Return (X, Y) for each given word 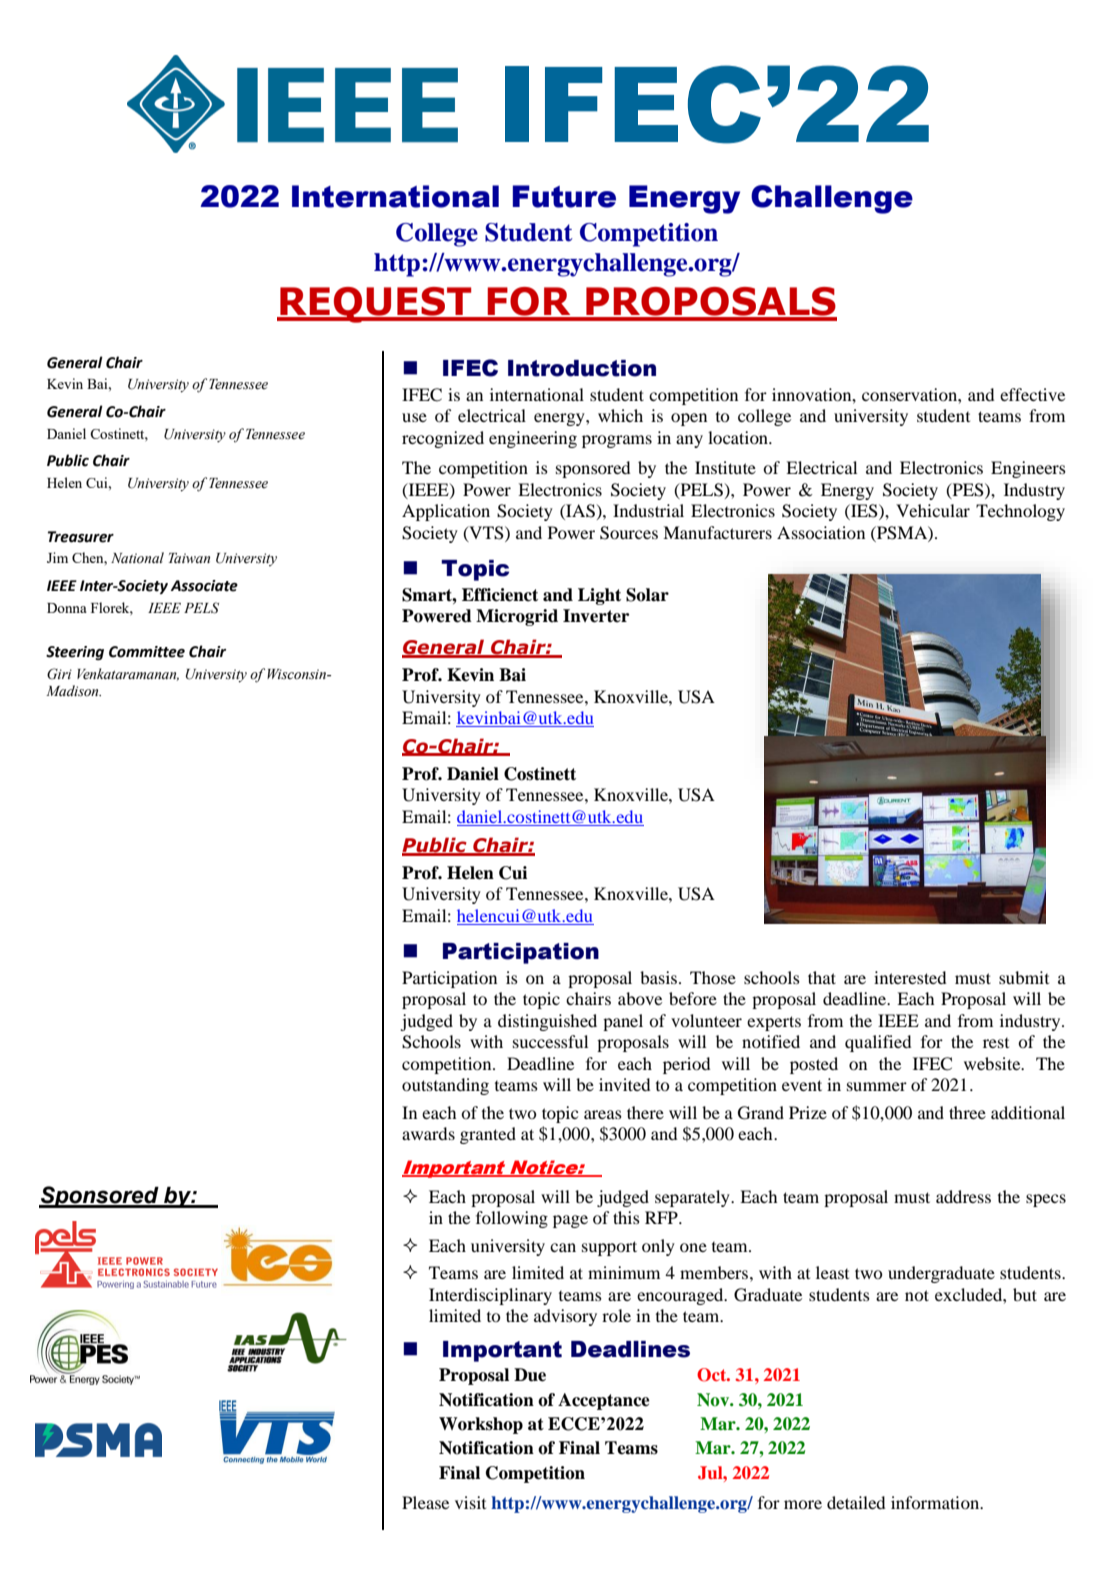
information (936, 1502)
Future (564, 196)
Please (425, 1502)
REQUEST (376, 305)
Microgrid (517, 617)
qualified (878, 1043)
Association (821, 532)
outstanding (445, 1086)
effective (1032, 394)
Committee (147, 652)
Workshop (481, 1425)
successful (550, 1041)
